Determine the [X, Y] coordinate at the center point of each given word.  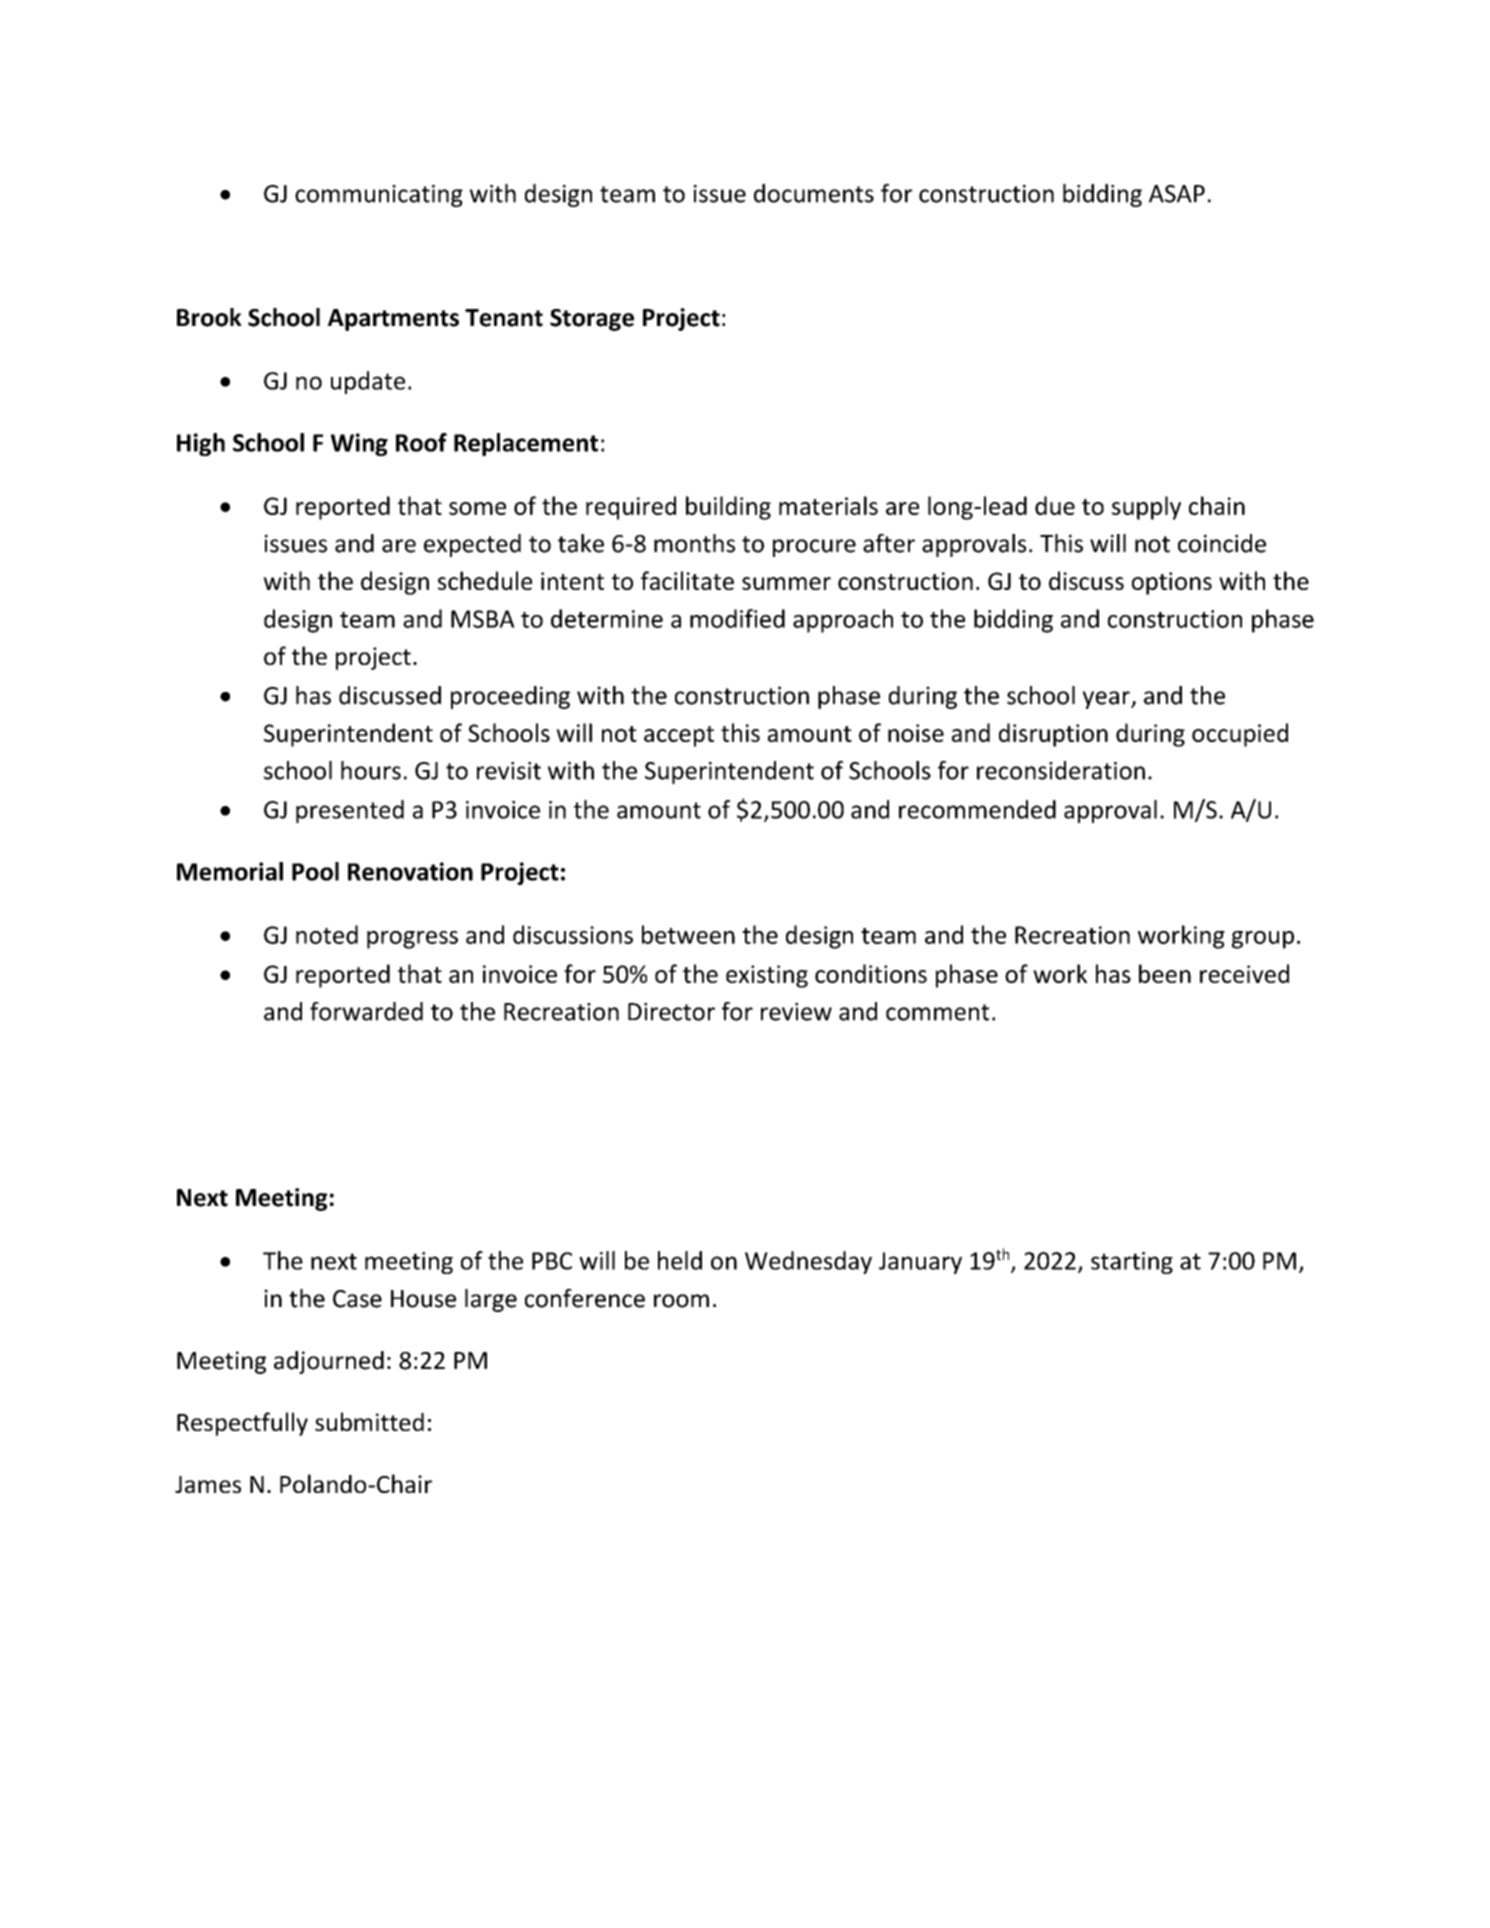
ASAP [1177, 194]
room [681, 1301]
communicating [379, 196]
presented [350, 811]
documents [814, 193]
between [688, 934]
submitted [369, 1421]
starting [1132, 1263]
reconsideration [1061, 770]
